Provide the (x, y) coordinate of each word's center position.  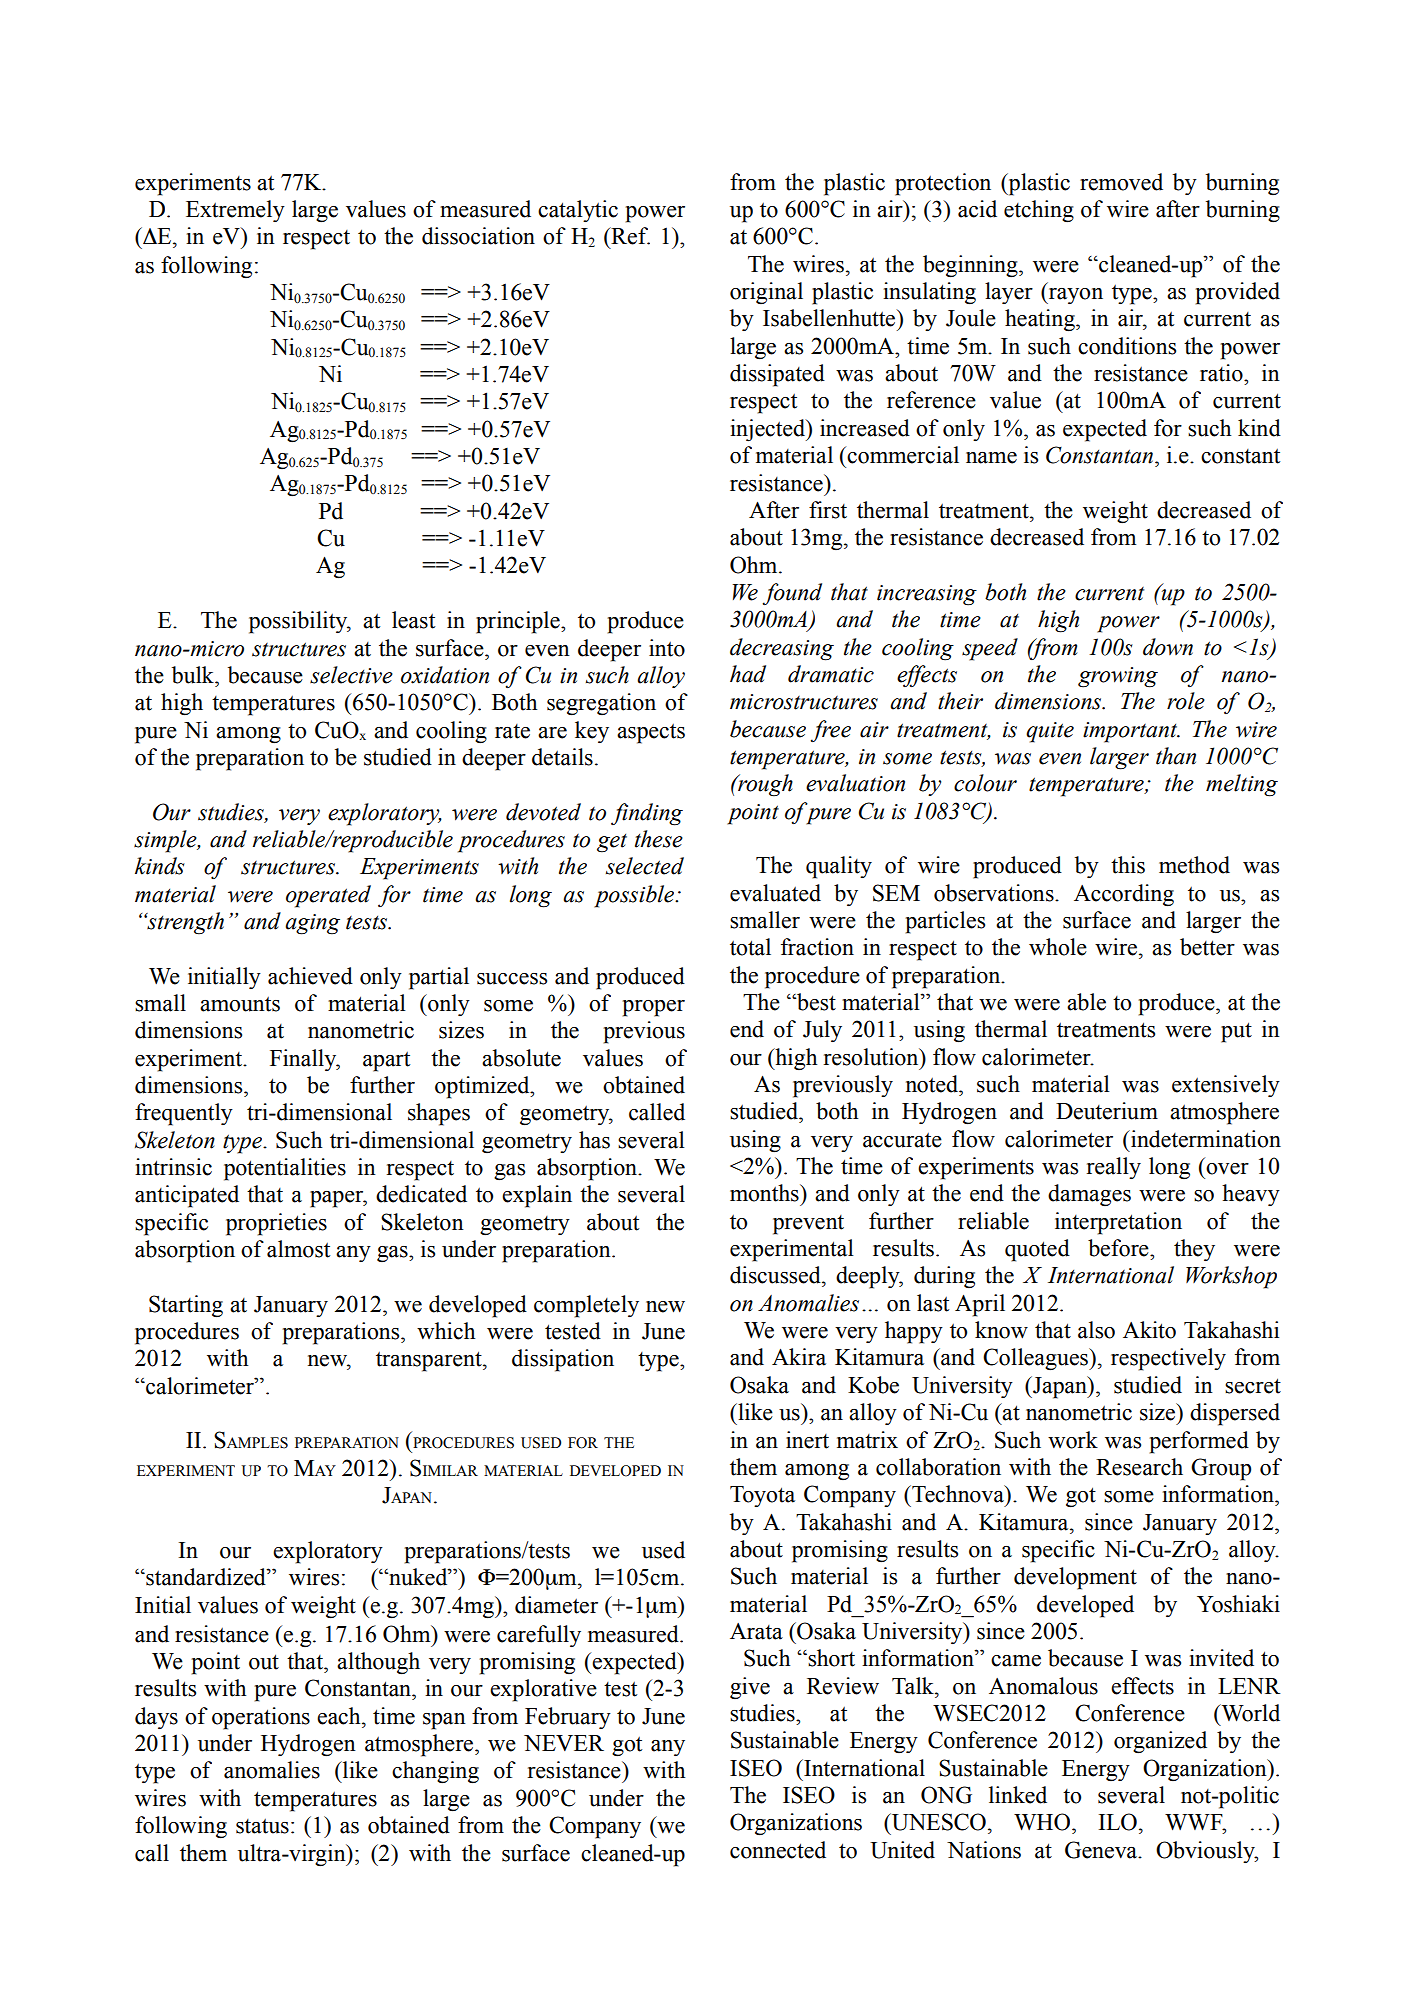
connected (778, 1850)
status (262, 1826)
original (766, 293)
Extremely (235, 211)
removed (1121, 182)
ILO (1118, 1822)
